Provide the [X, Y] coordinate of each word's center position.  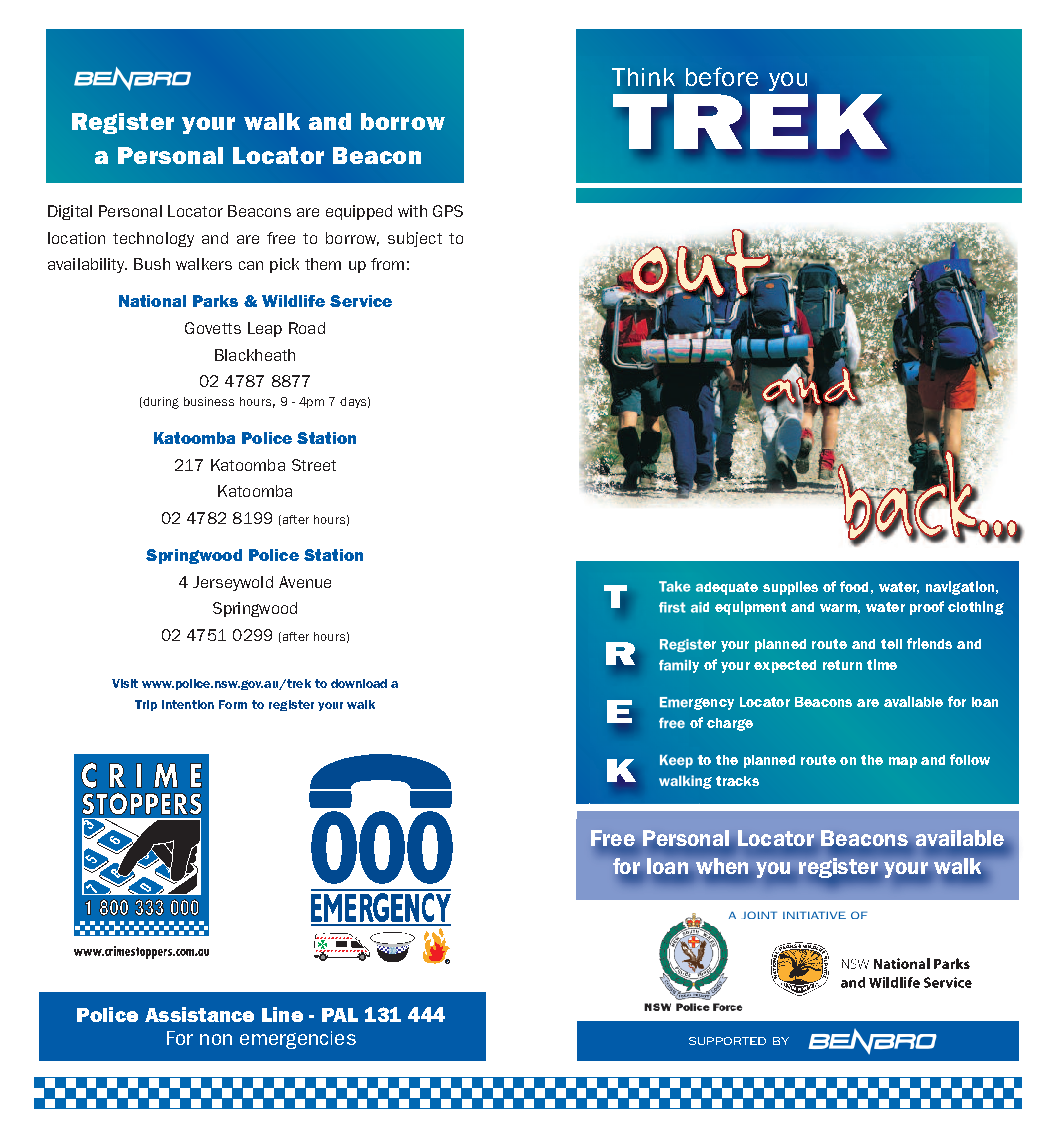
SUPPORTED [727, 1041]
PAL [340, 1015]
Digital [70, 212]
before [722, 76]
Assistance [199, 1014]
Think [643, 77]
